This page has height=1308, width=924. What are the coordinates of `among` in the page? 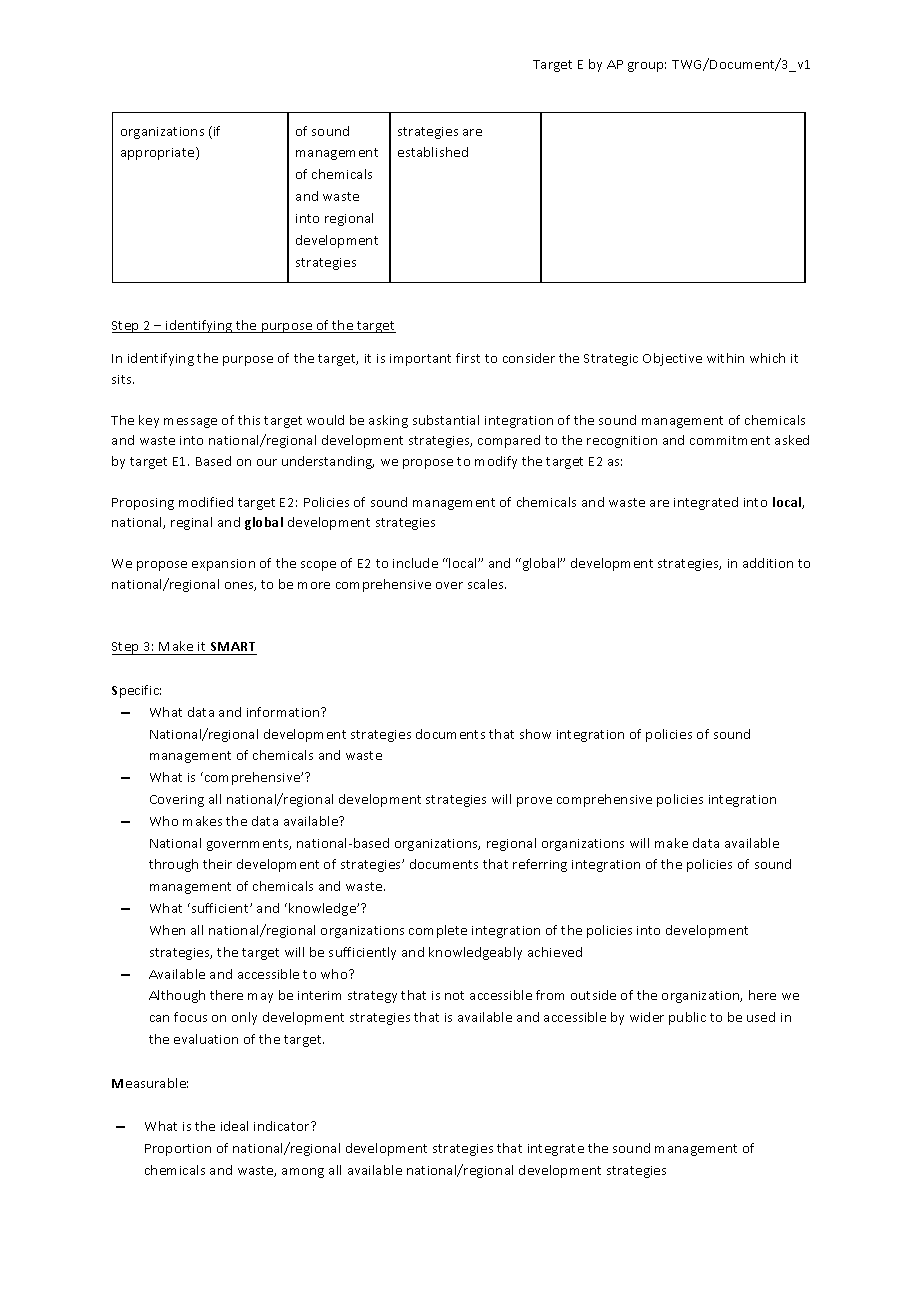 It's located at (303, 1173).
